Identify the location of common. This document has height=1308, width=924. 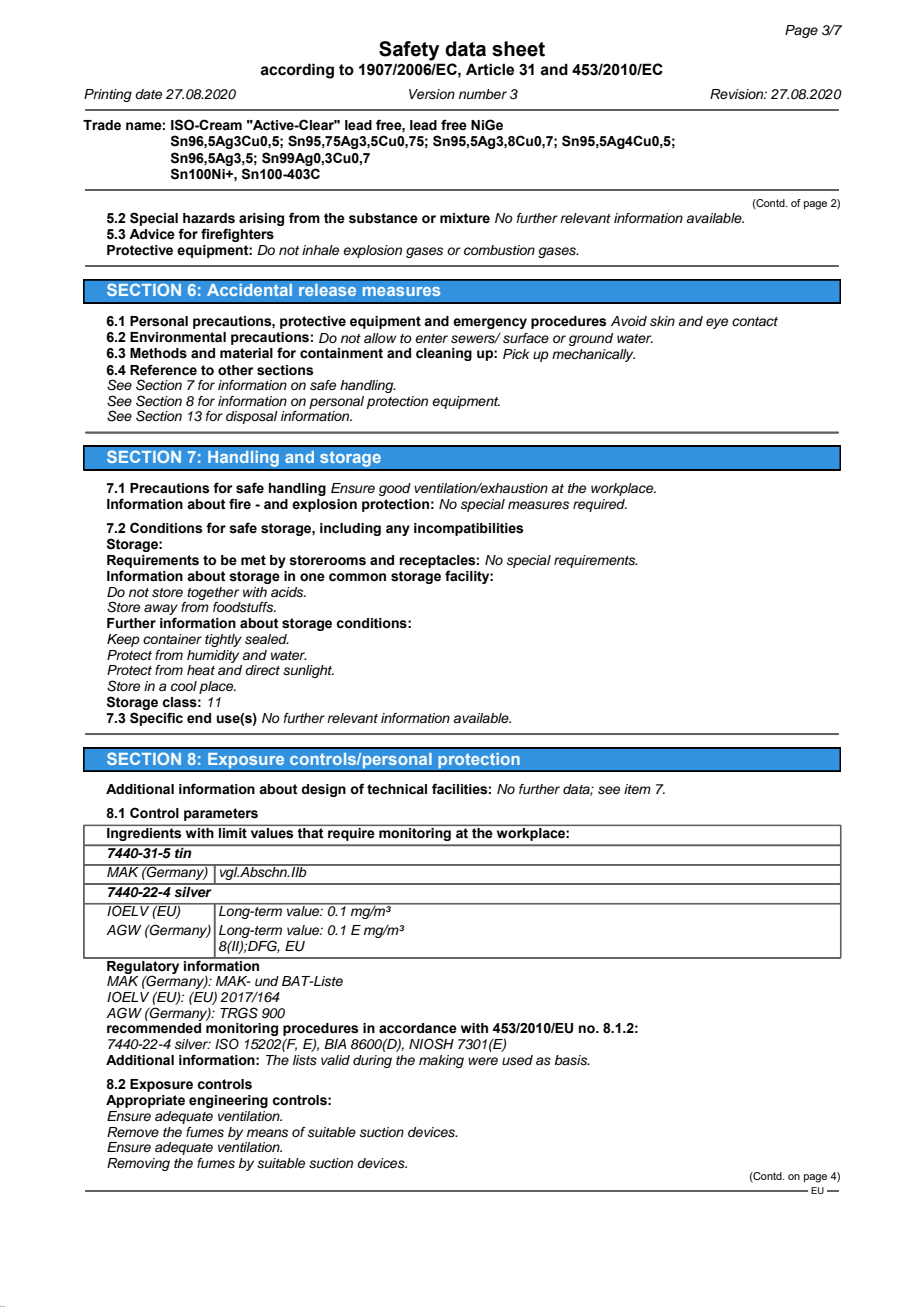
(357, 577).
